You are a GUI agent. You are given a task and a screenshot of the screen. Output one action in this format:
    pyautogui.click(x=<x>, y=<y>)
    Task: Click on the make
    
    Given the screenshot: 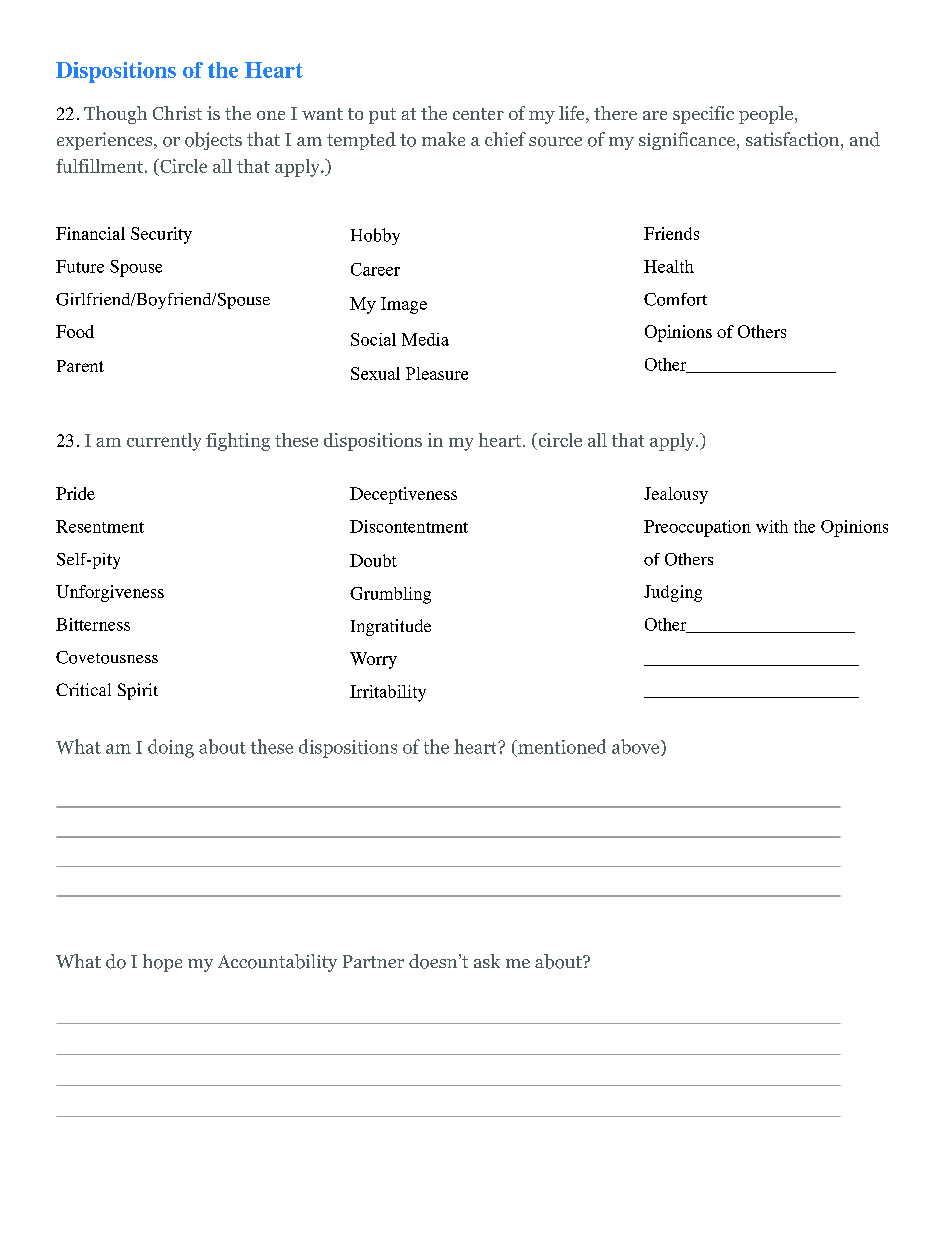 What is the action you would take?
    pyautogui.click(x=443, y=139)
